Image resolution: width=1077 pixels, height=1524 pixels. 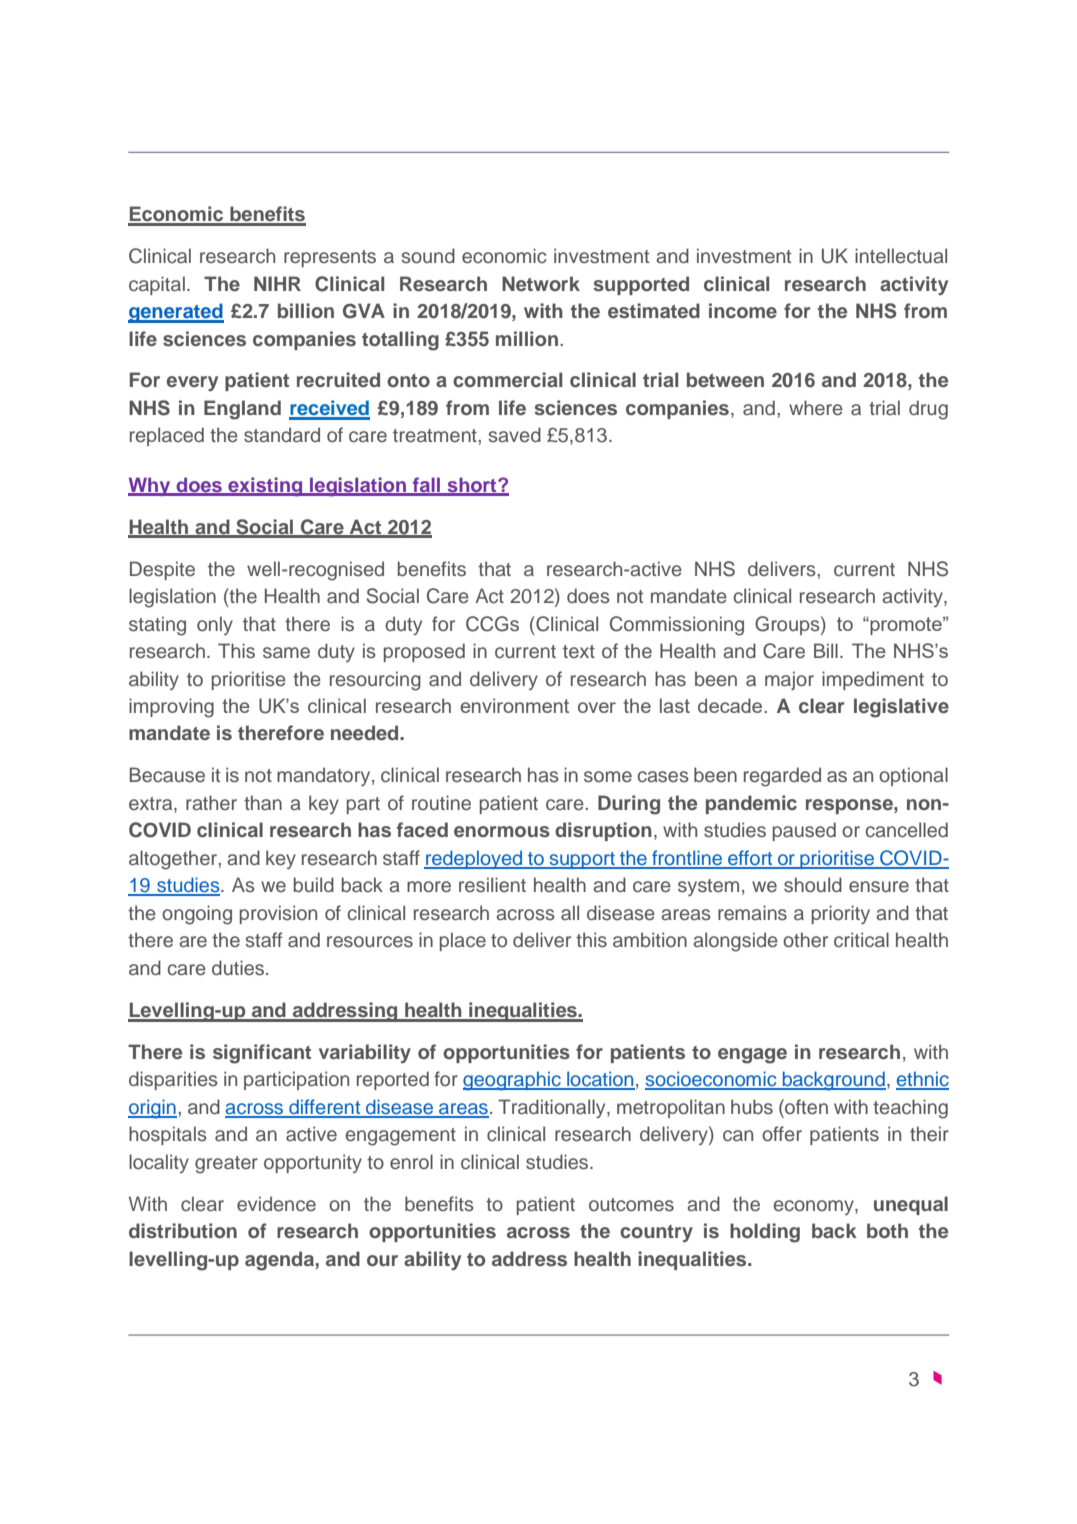 I want to click on intellectual, so click(x=901, y=256).
